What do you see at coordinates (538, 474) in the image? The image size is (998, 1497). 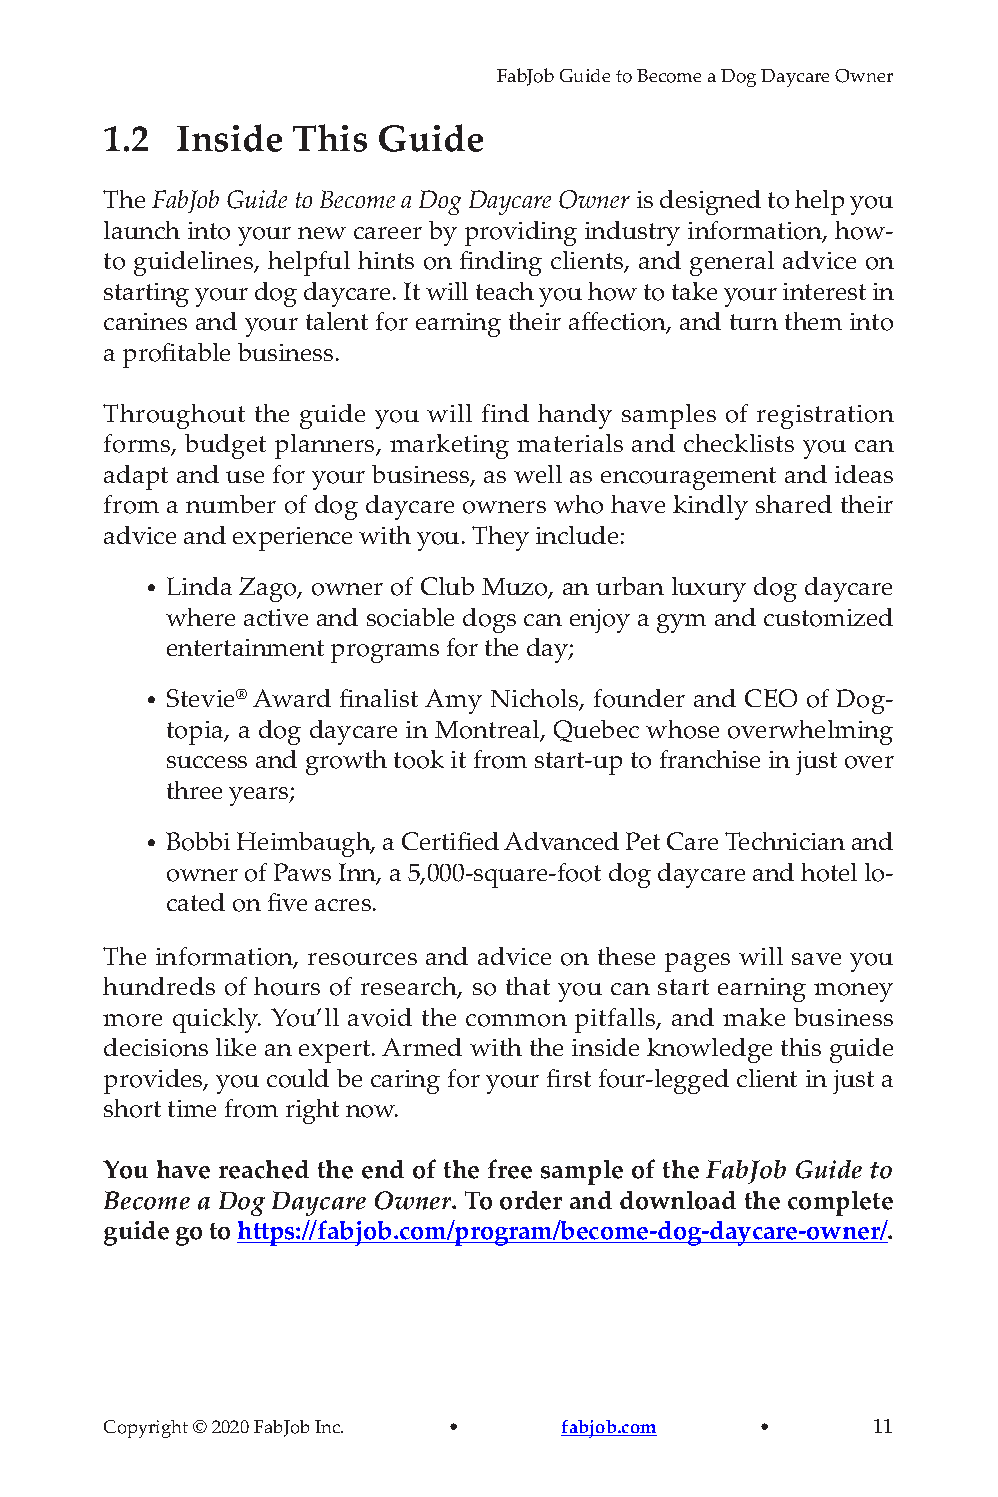 I see `well` at bounding box center [538, 474].
